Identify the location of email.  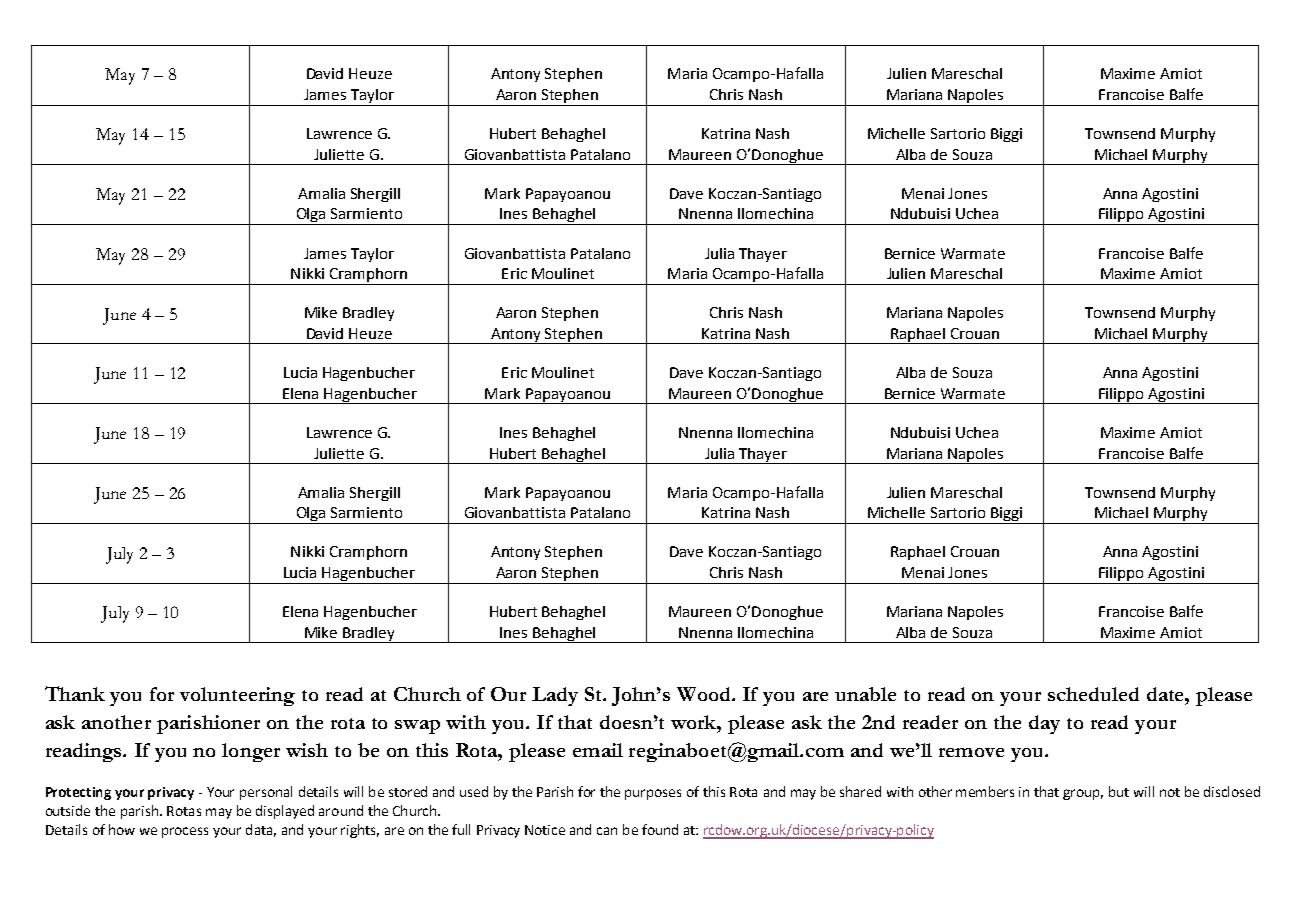
(598, 750).
